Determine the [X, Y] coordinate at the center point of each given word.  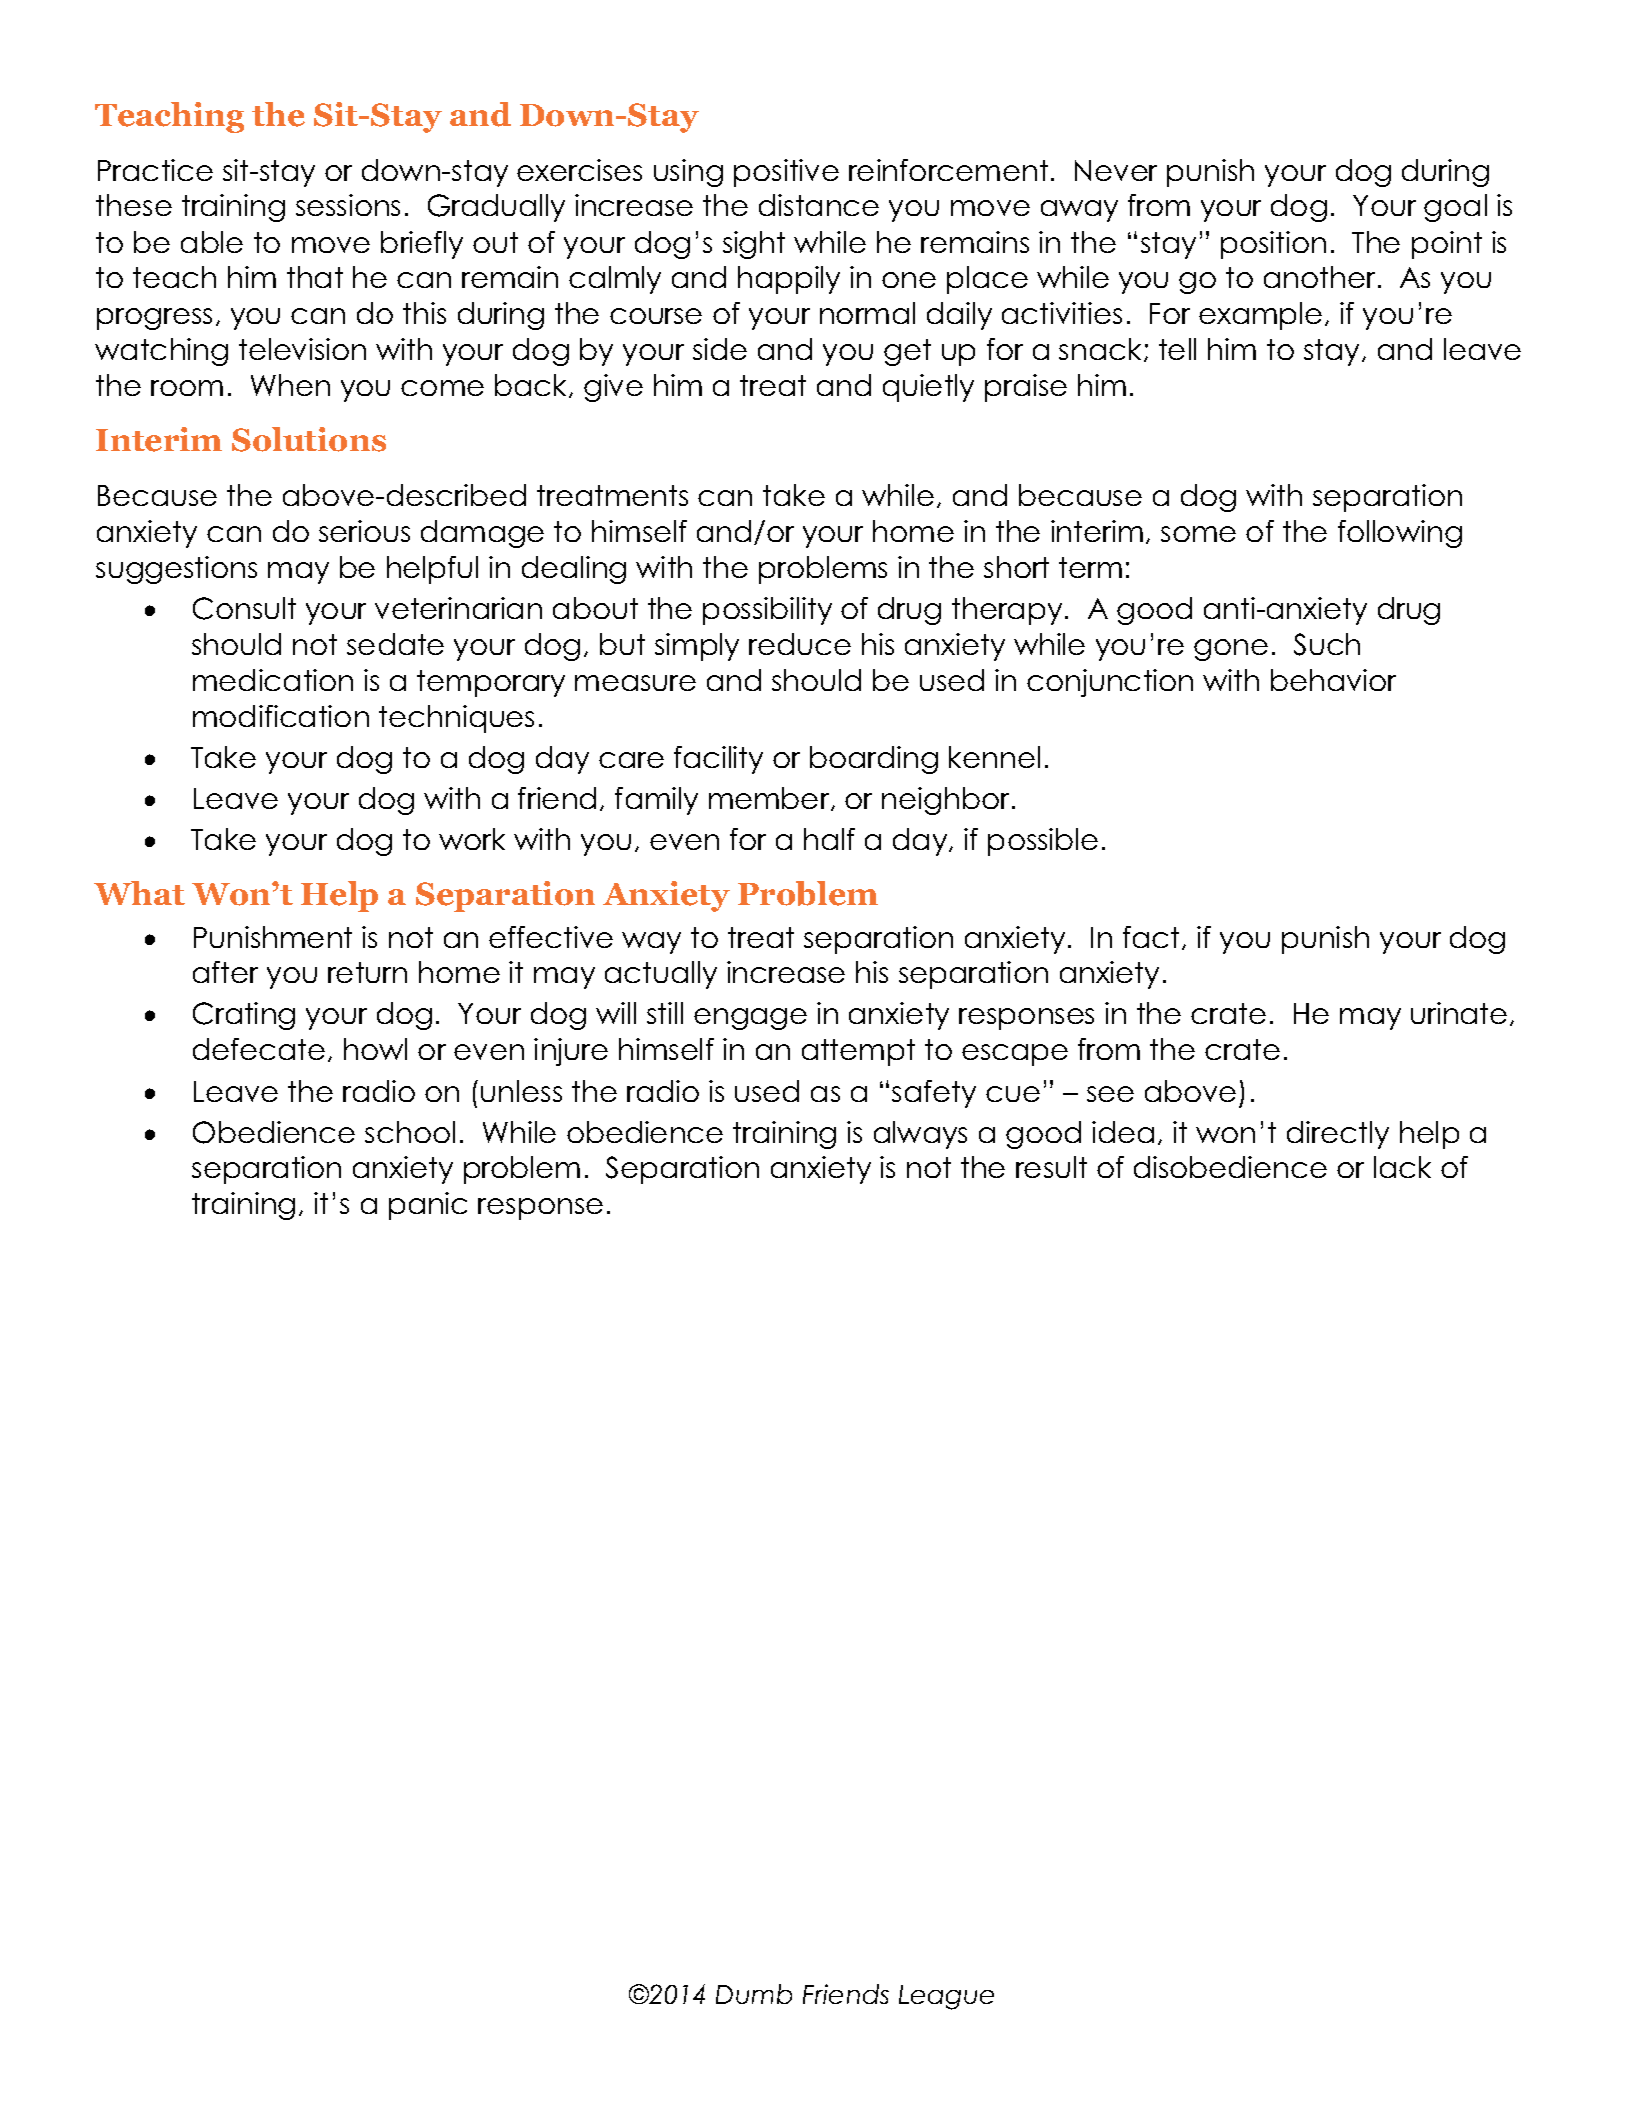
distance [819, 205]
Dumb [754, 1994]
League [946, 1997]
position [1273, 245]
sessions [348, 205]
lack [1402, 1167]
